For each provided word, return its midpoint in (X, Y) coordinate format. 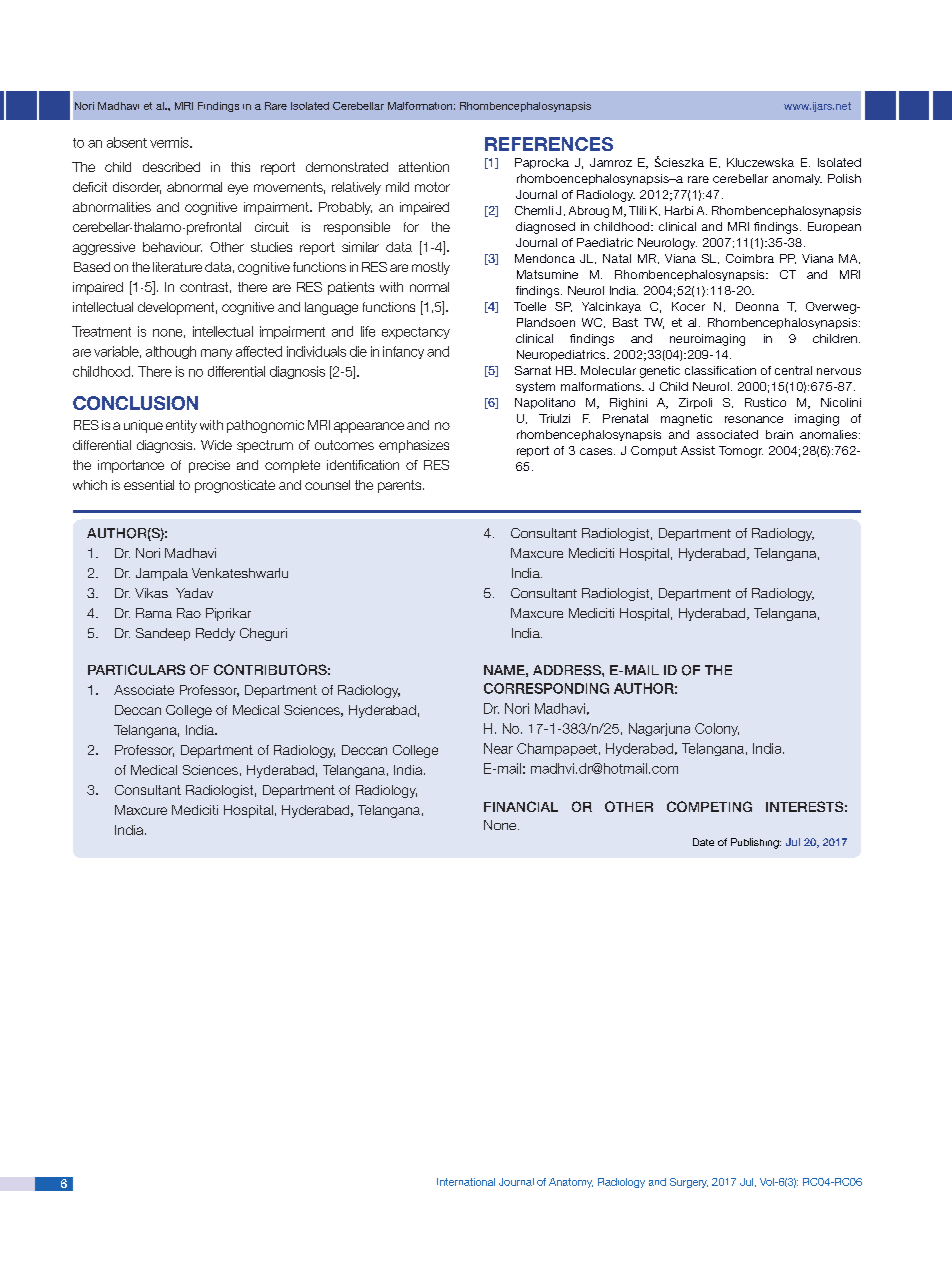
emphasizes (414, 446)
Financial (521, 806)
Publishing (756, 843)
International (466, 1182)
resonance (754, 419)
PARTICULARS (136, 669)
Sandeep (163, 634)
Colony (717, 729)
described (171, 167)
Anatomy (571, 1183)
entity (181, 426)
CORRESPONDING (546, 688)
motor (432, 187)
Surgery (689, 1183)
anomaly (797, 179)
